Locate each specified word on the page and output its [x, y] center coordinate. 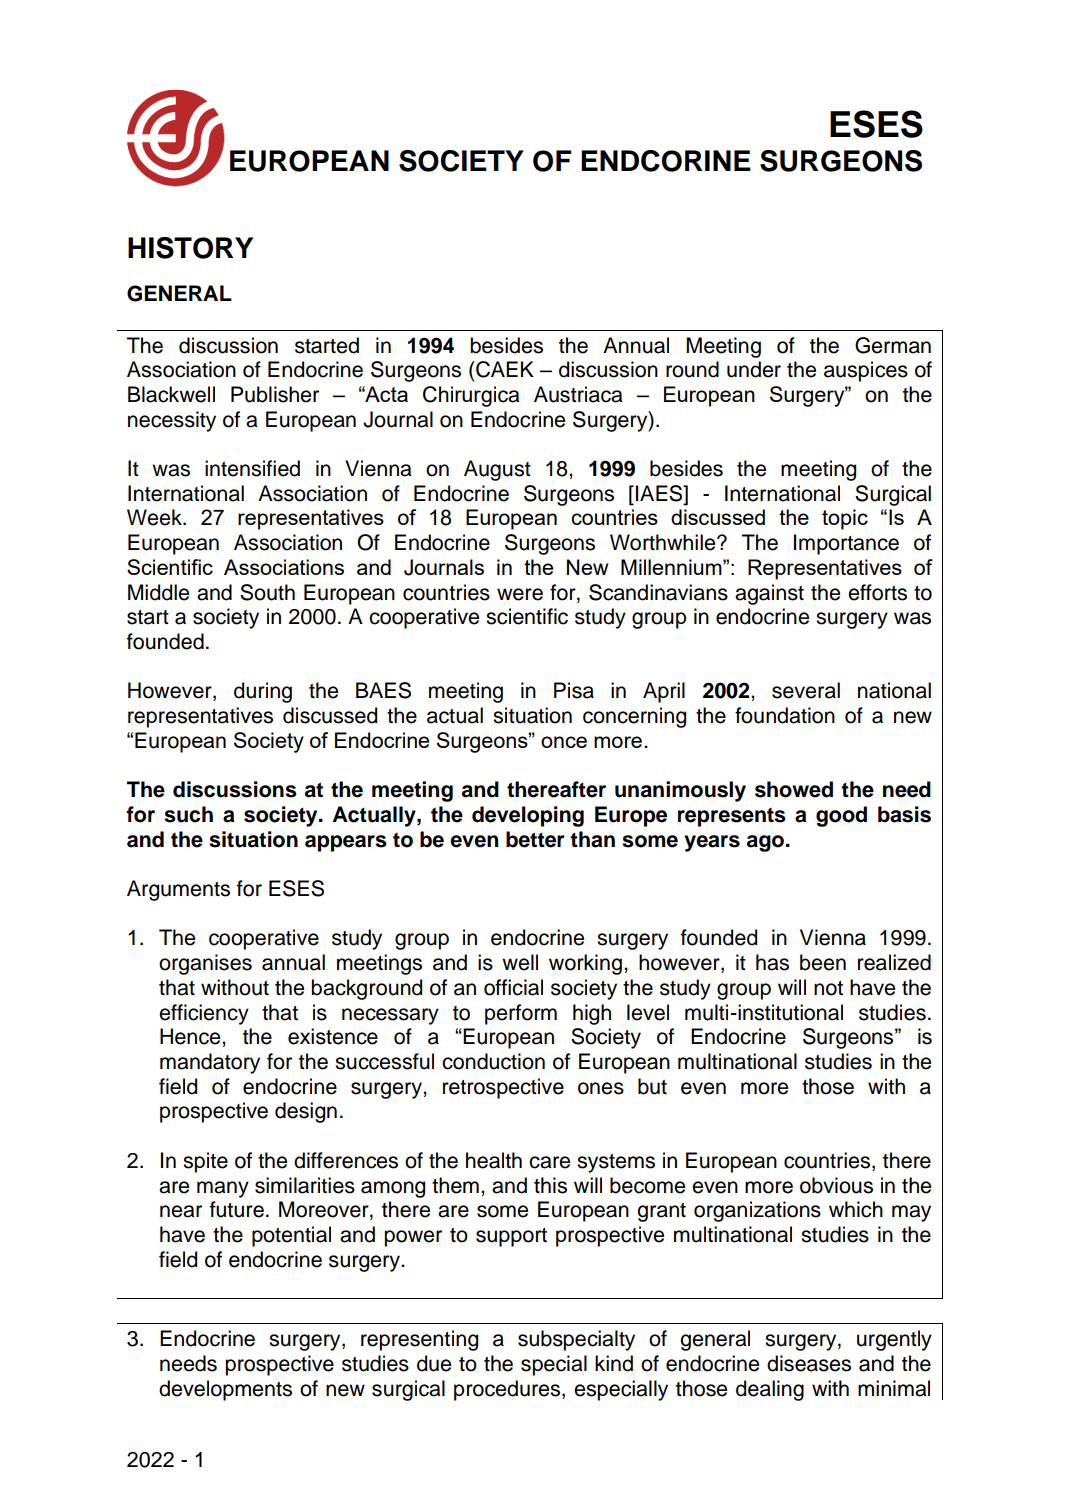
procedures [508, 1390]
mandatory [210, 1063]
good [841, 816]
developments [225, 1390]
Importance [846, 544]
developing [528, 816]
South [267, 592]
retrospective [503, 1088]
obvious [836, 1185]
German [893, 345]
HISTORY [190, 248]
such [188, 814]
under [754, 369]
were [520, 594]
